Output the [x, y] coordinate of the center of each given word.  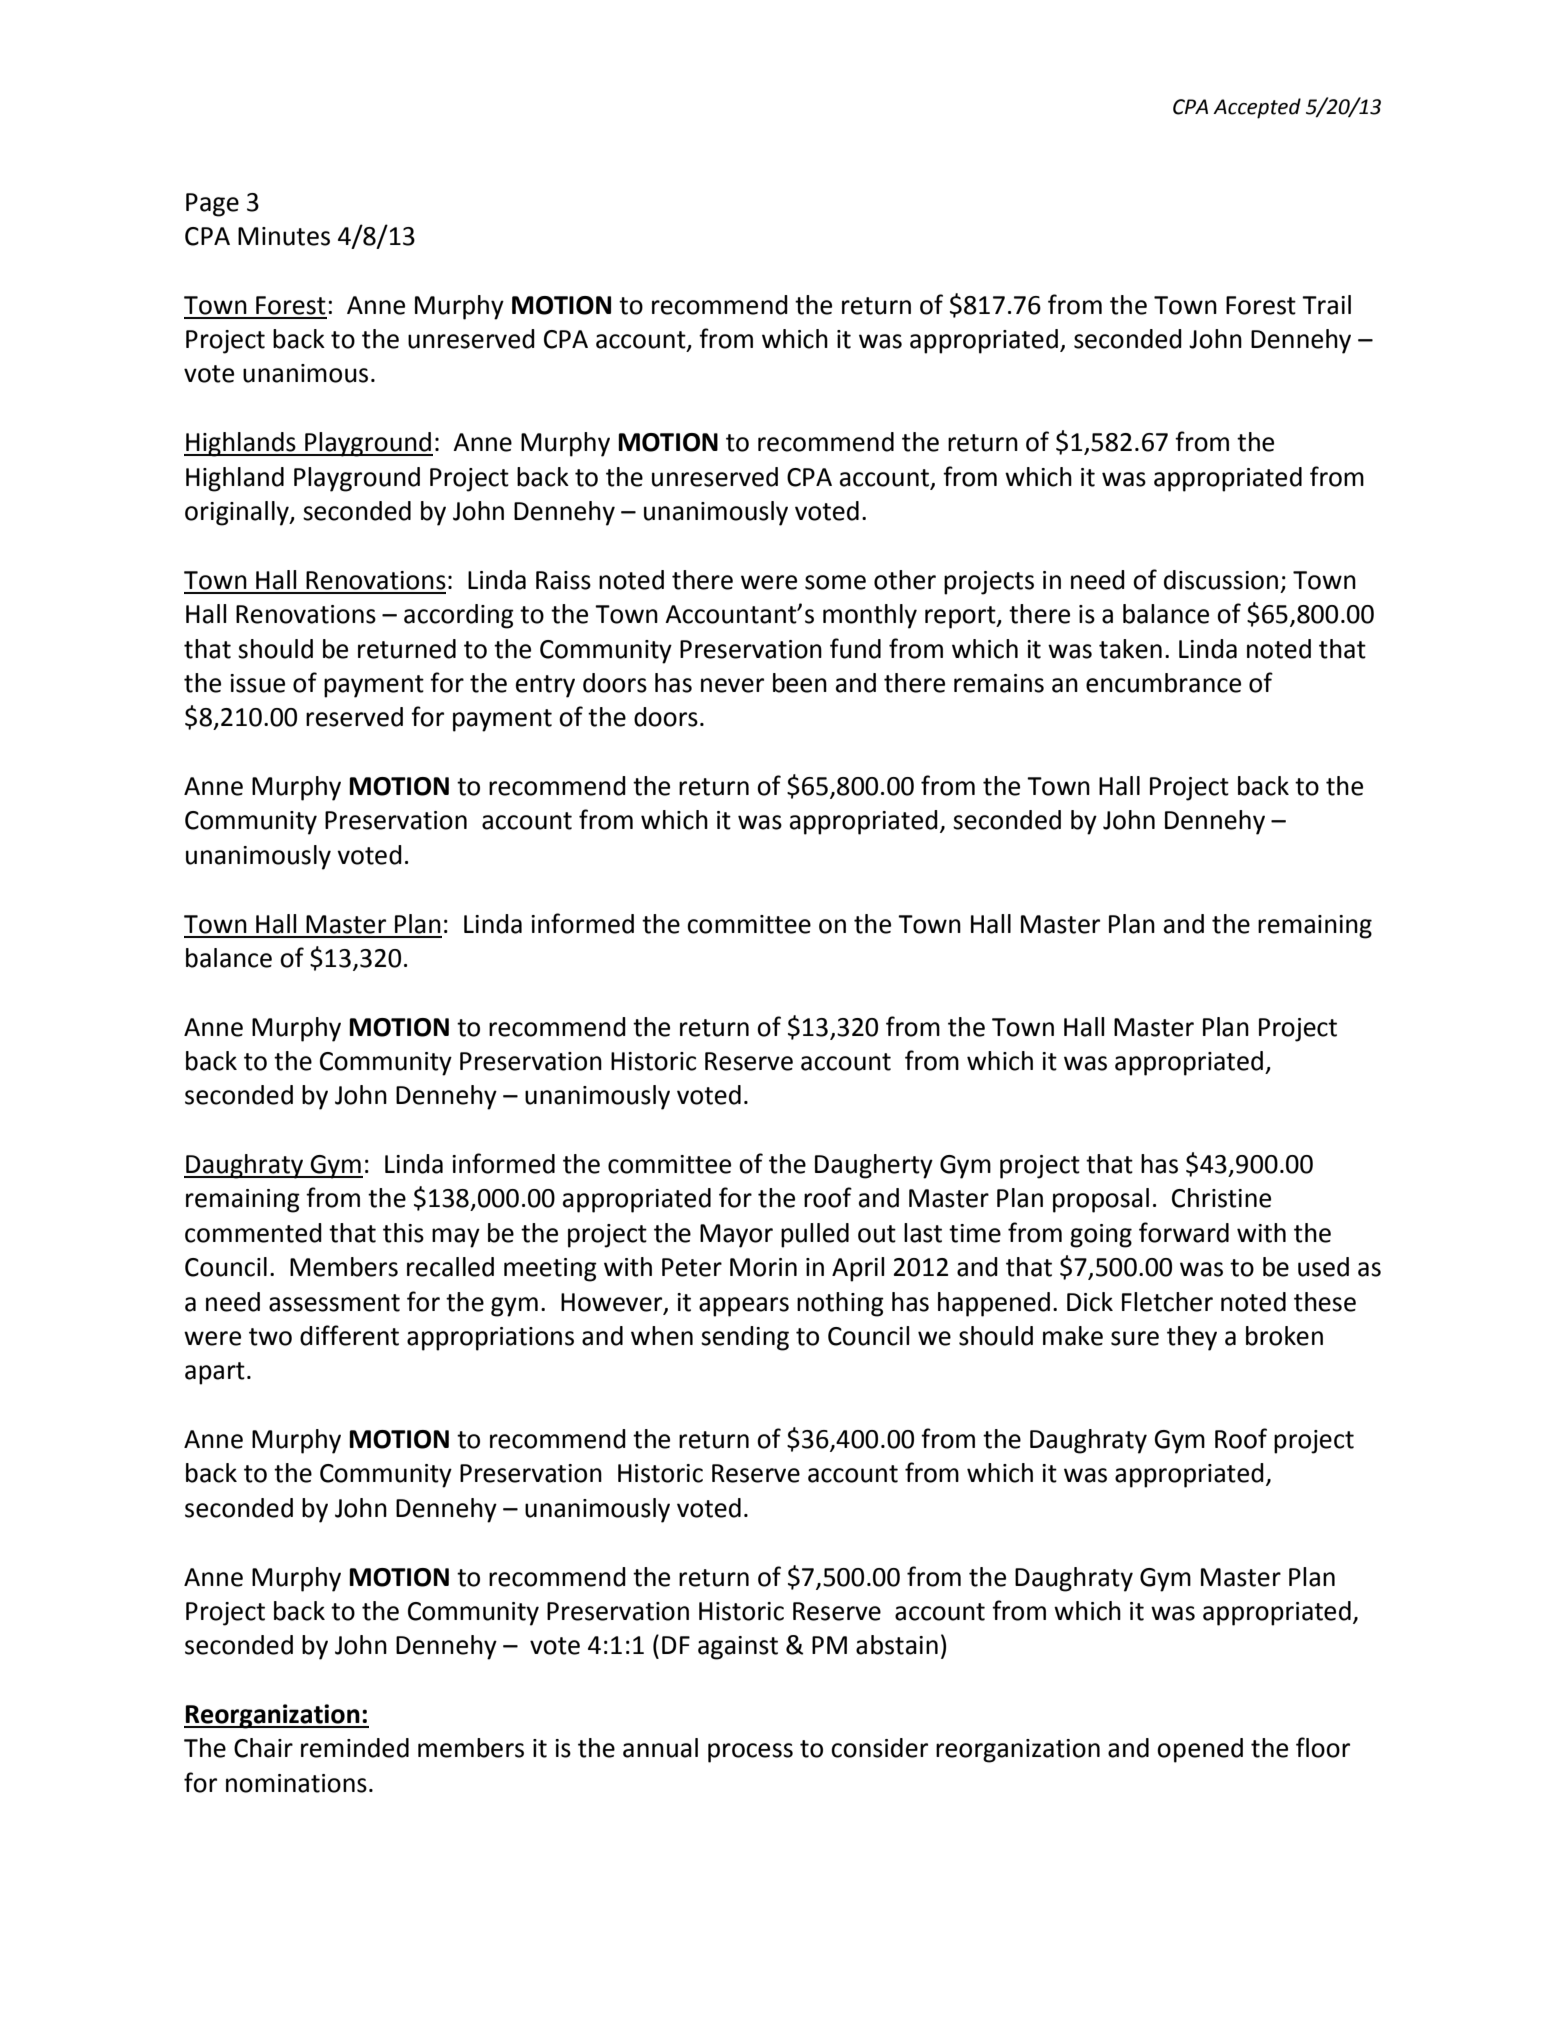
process [750, 1753]
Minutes [284, 236]
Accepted [1257, 108]
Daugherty [874, 1166]
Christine [1221, 1198]
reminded [355, 1748]
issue [257, 683]
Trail [1326, 305]
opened [1200, 1750]
